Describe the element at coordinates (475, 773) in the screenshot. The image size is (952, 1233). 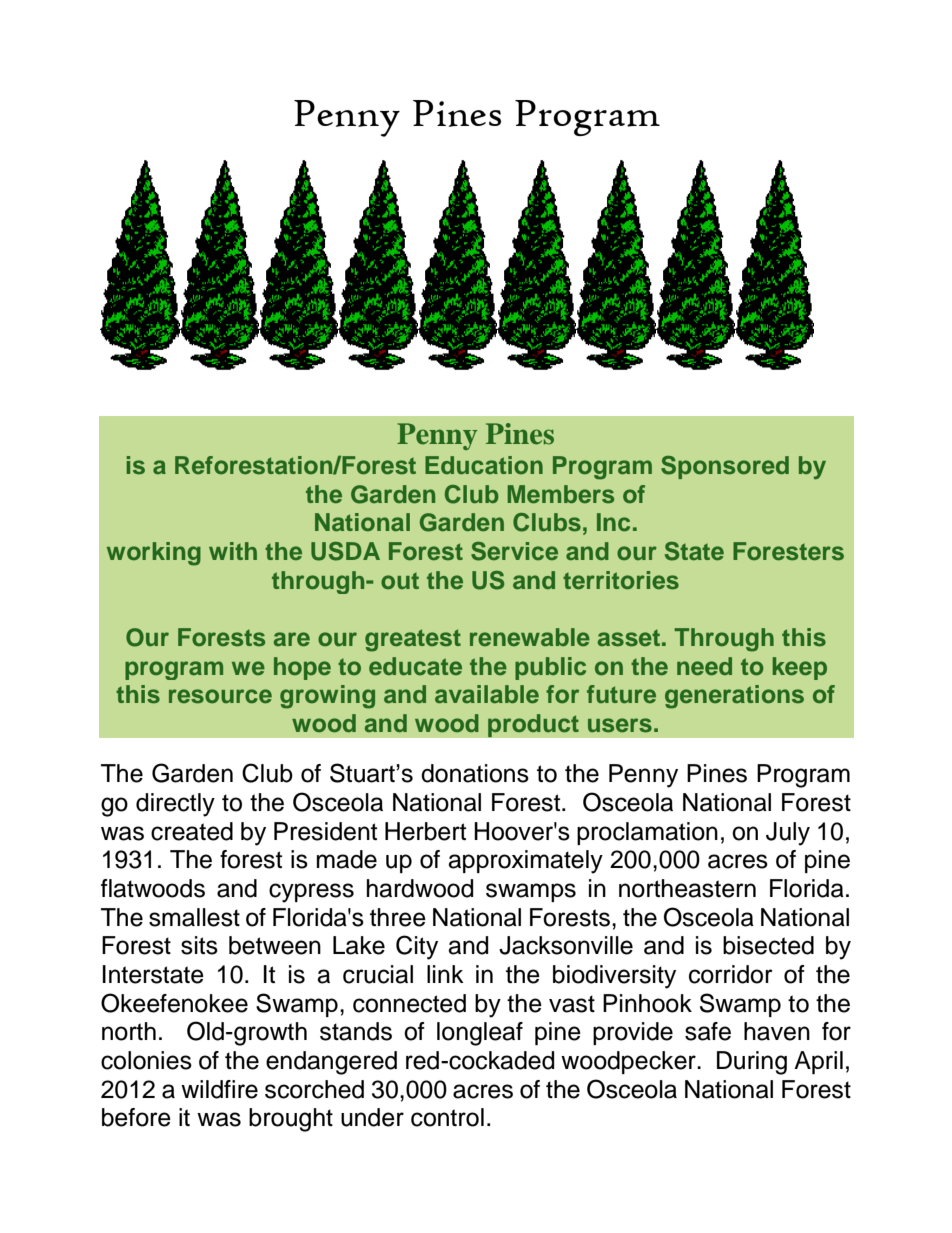
I see `donations` at that location.
